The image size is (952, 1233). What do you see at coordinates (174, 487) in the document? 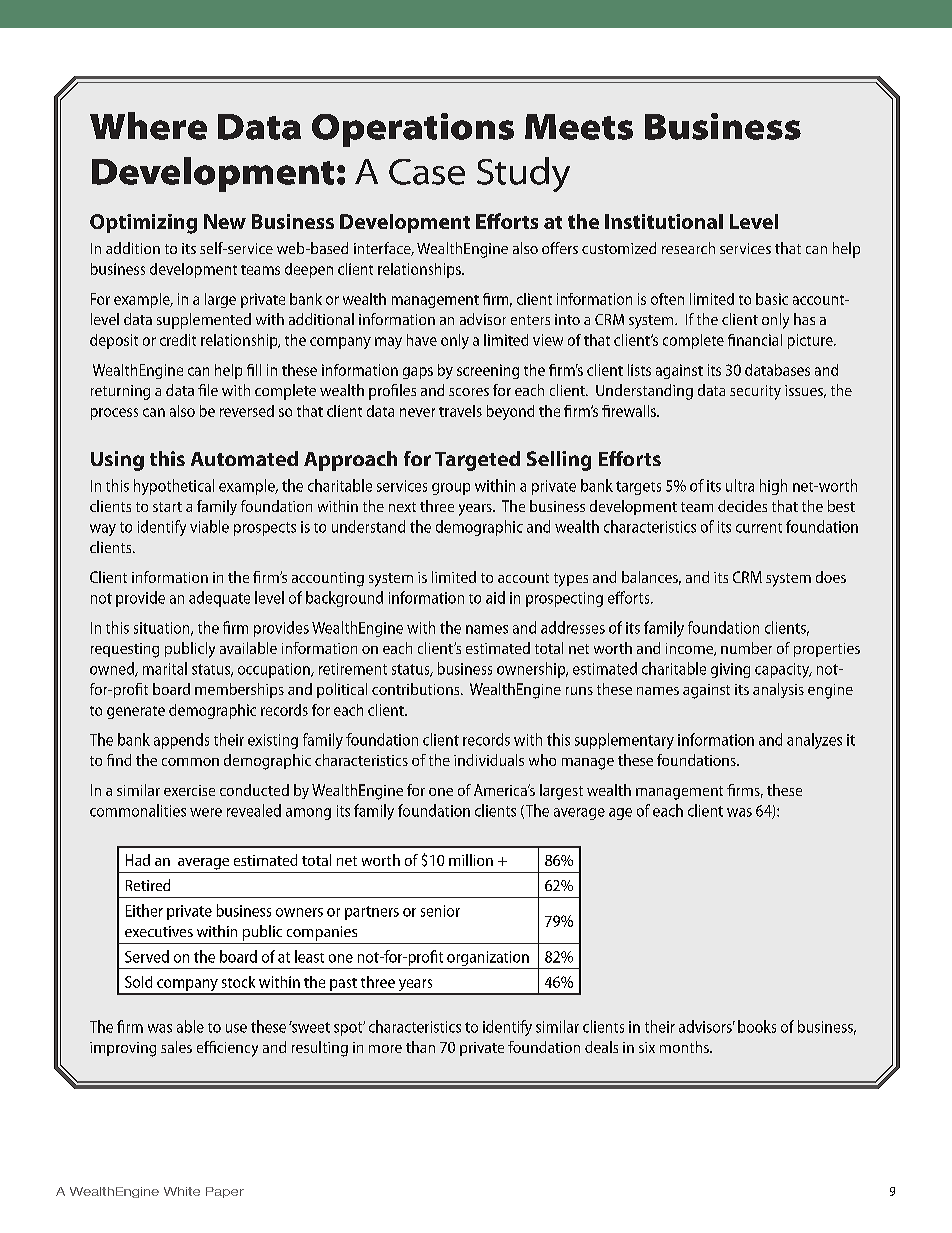
I see `hypothetical` at bounding box center [174, 487].
